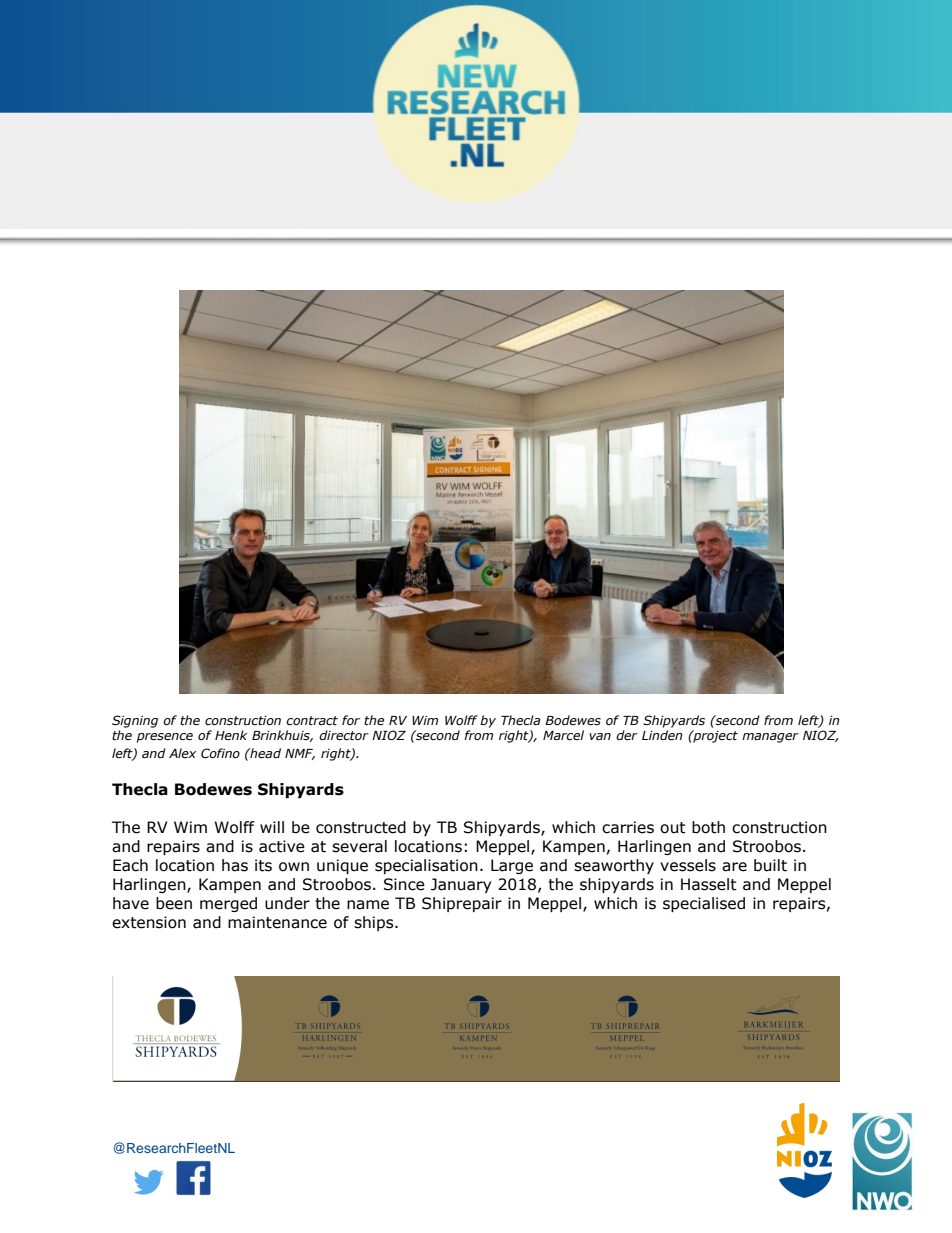 This document has height=1233, width=952. Describe the element at coordinates (662, 735) in the document. I see `Linden` at that location.
